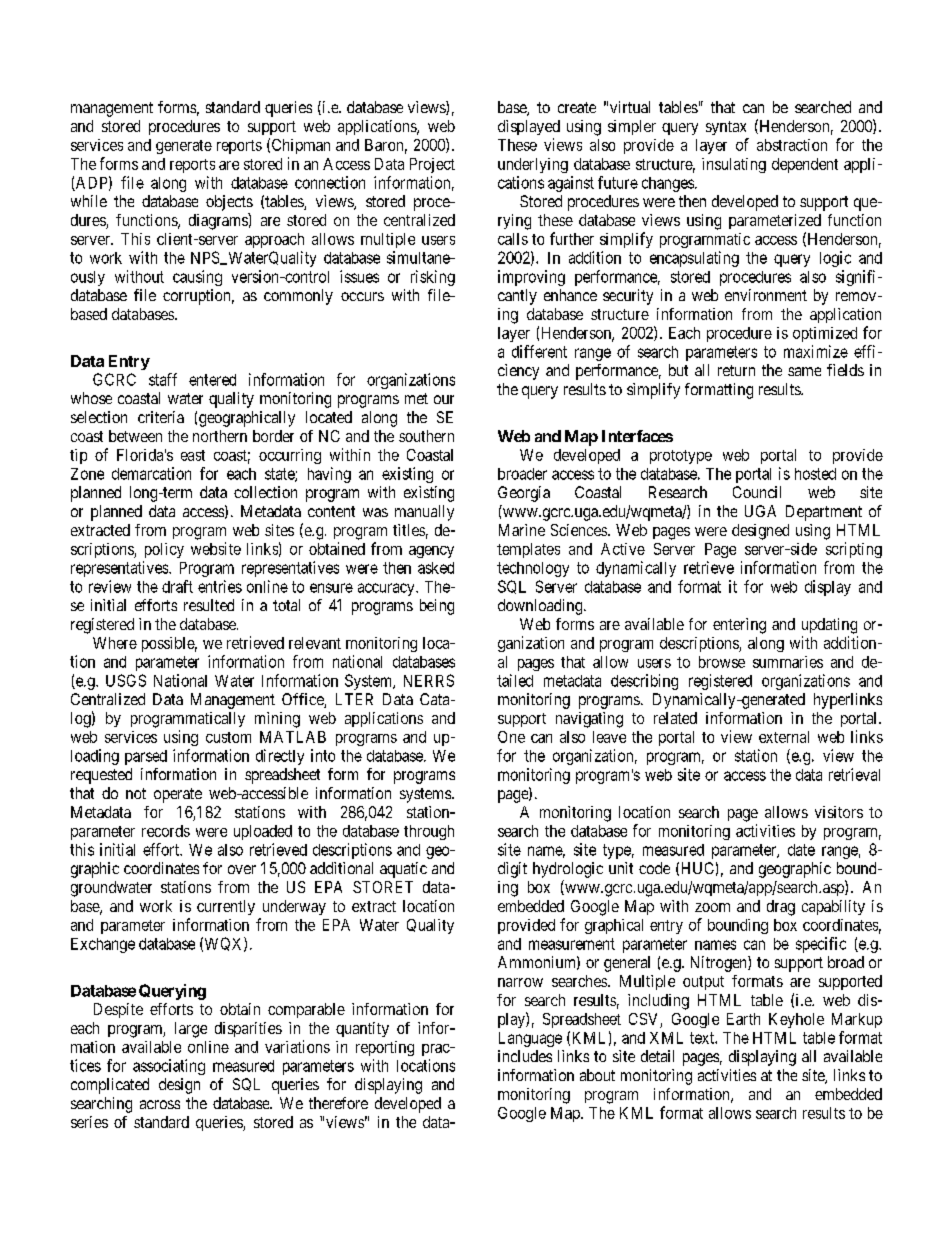  Describe the element at coordinates (429, 832) in the screenshot. I see `through` at that location.
